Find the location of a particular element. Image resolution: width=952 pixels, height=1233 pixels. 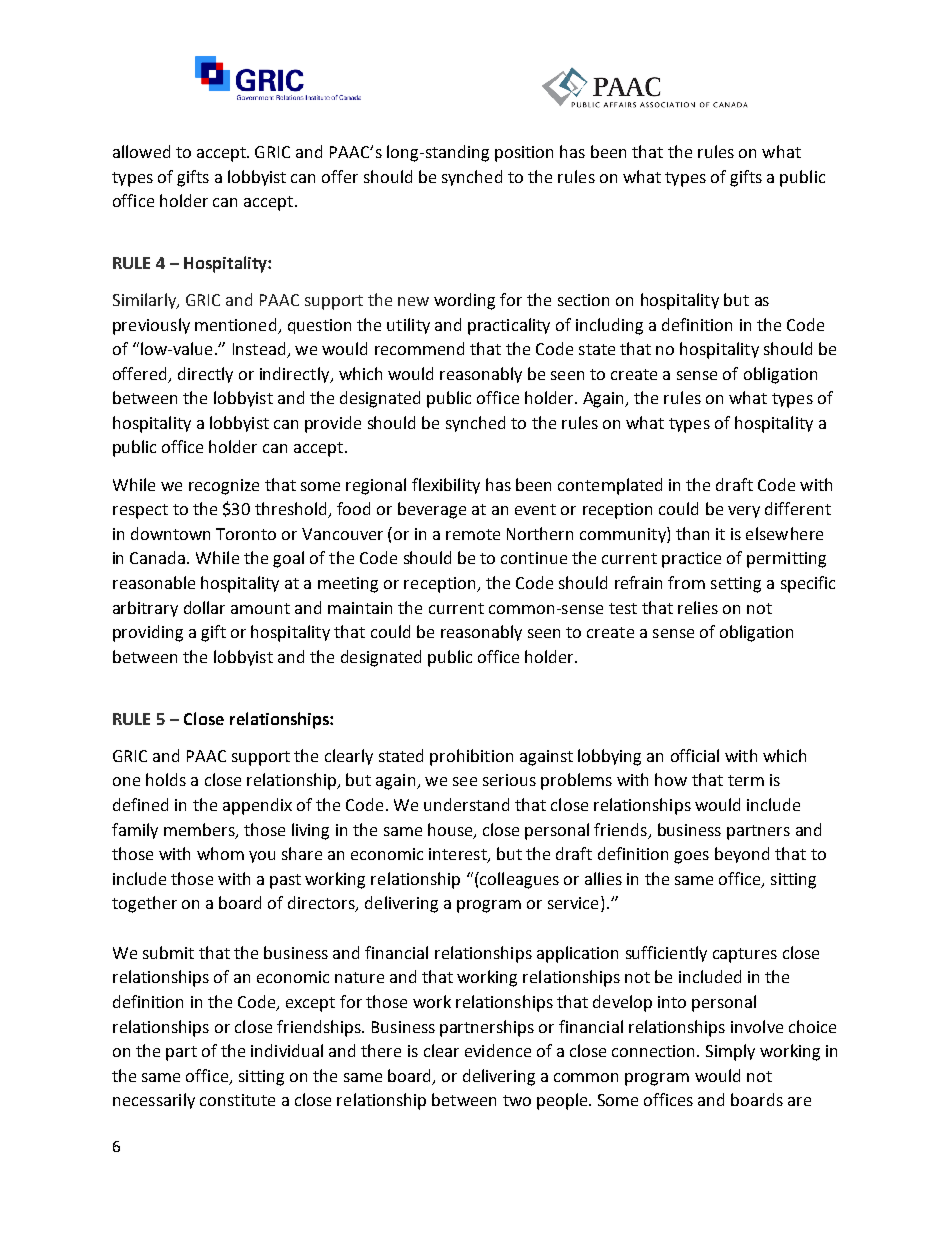

prohibition is located at coordinates (471, 757).
